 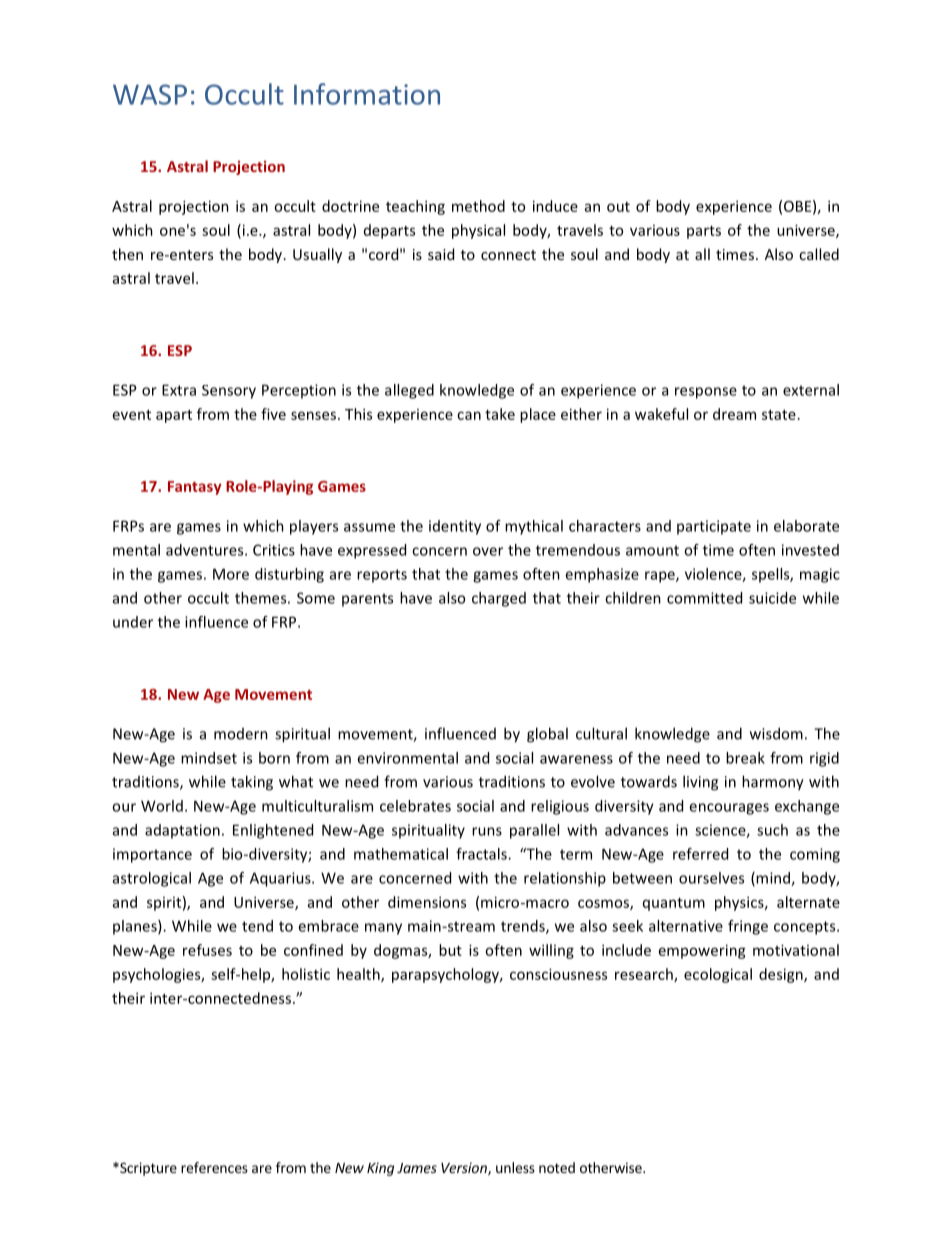 What do you see at coordinates (441, 254) in the document?
I see `said` at bounding box center [441, 254].
